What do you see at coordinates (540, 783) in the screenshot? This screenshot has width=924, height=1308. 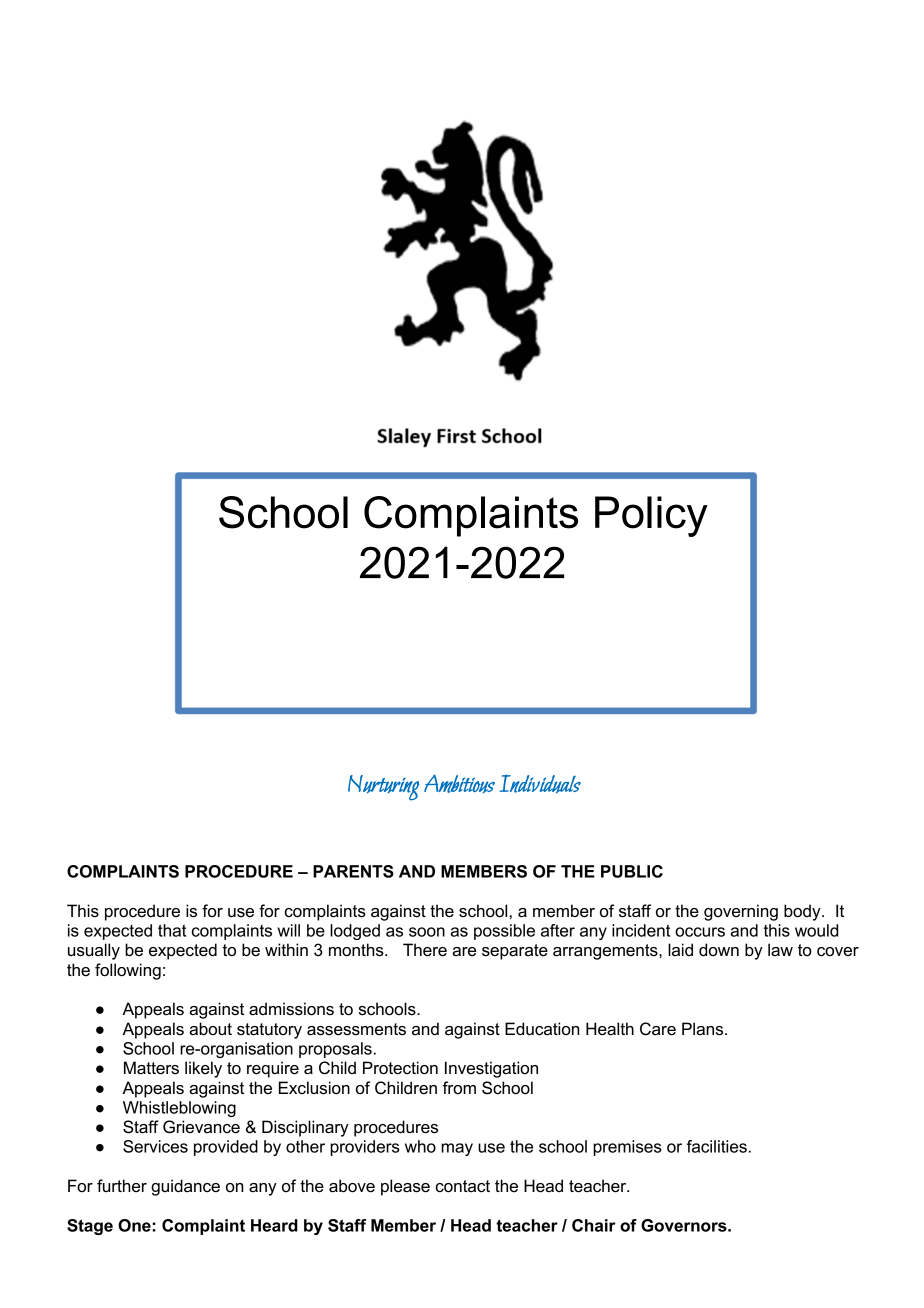 I see `Individuals` at bounding box center [540, 783].
